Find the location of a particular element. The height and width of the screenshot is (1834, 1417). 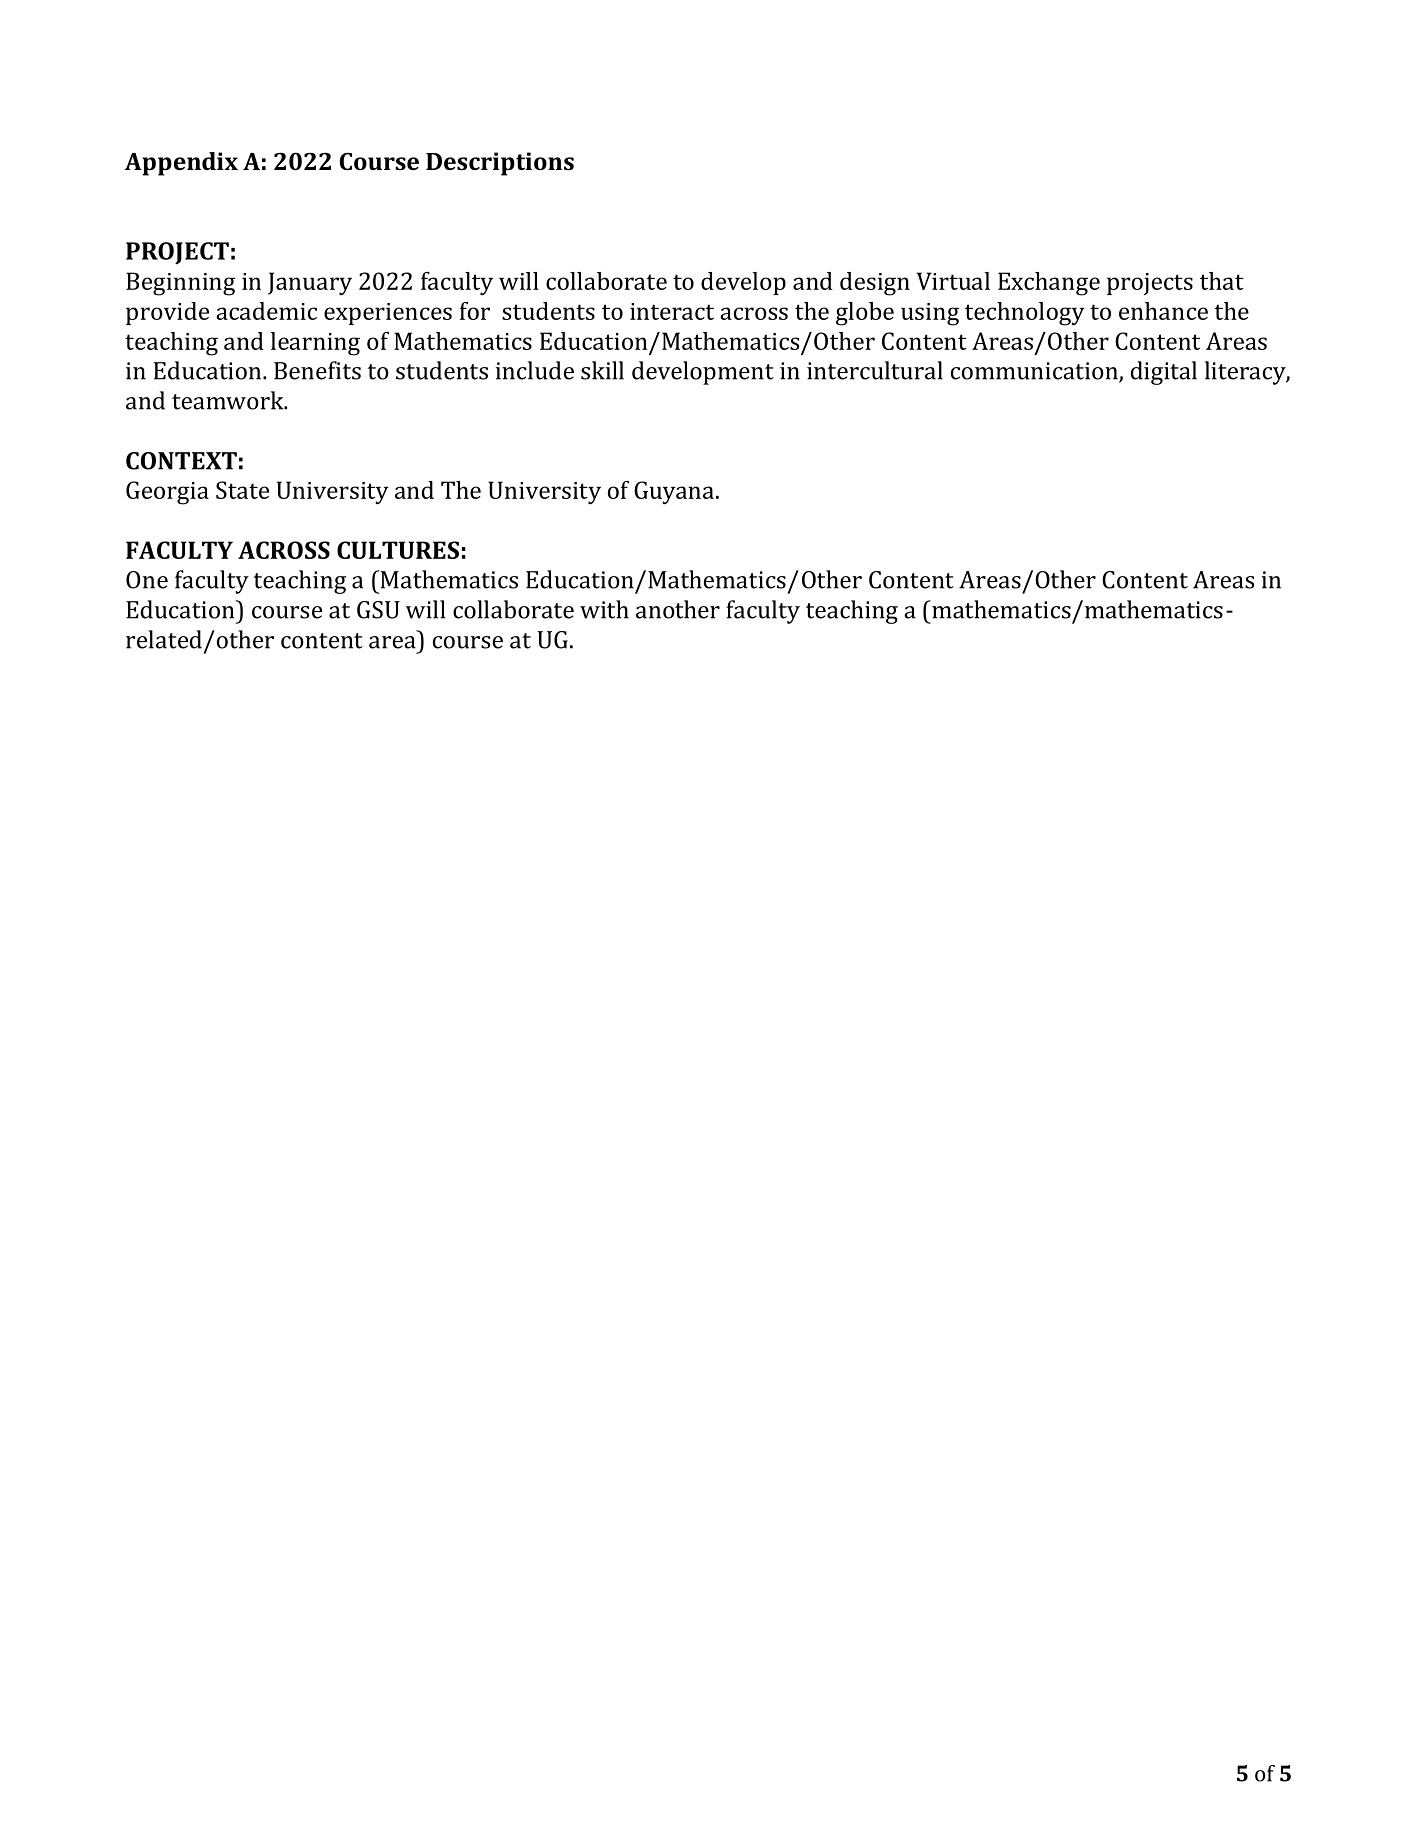

communication is located at coordinates (1035, 372).
